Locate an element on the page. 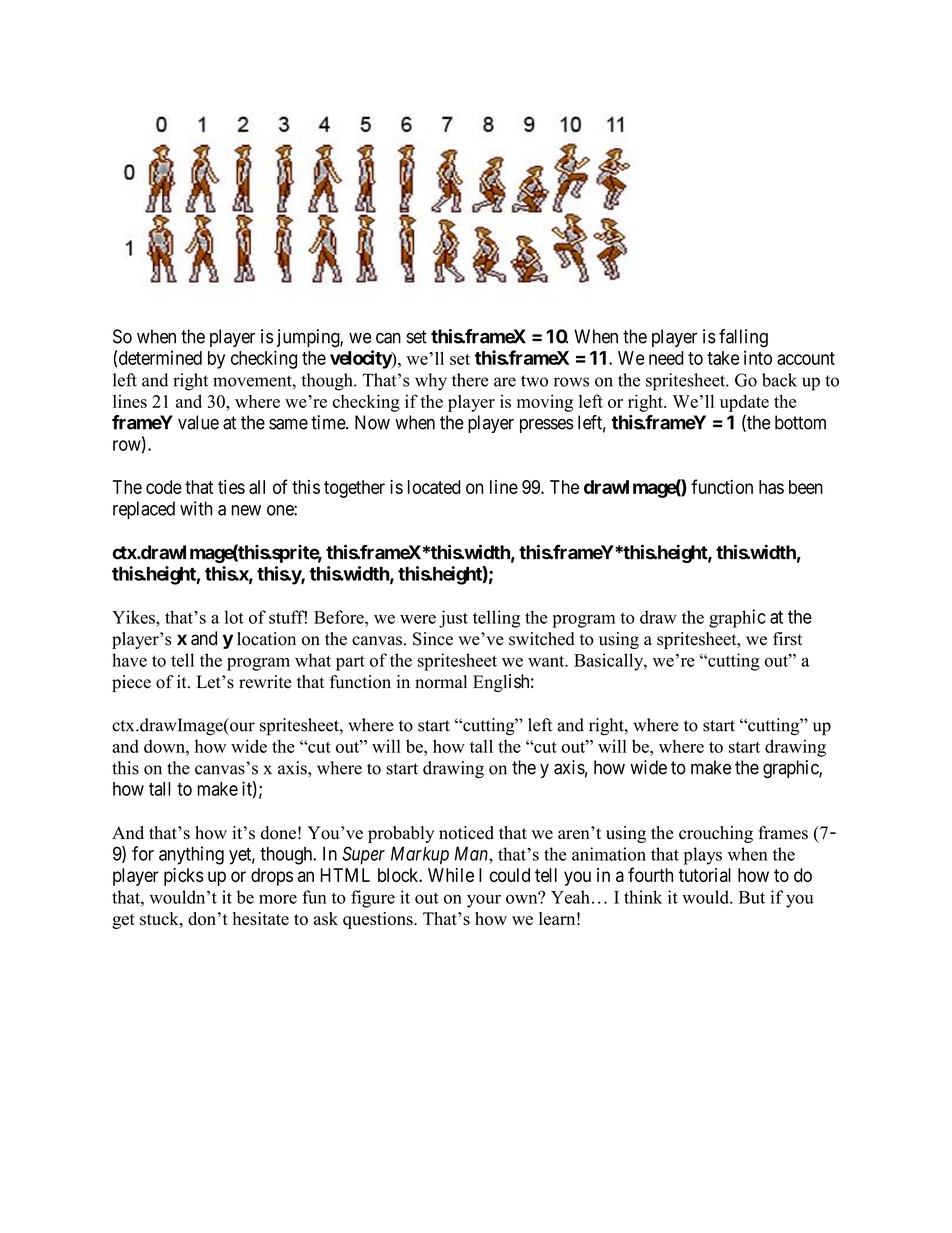 This page has width=952, height=1233. switched is located at coordinates (542, 639).
